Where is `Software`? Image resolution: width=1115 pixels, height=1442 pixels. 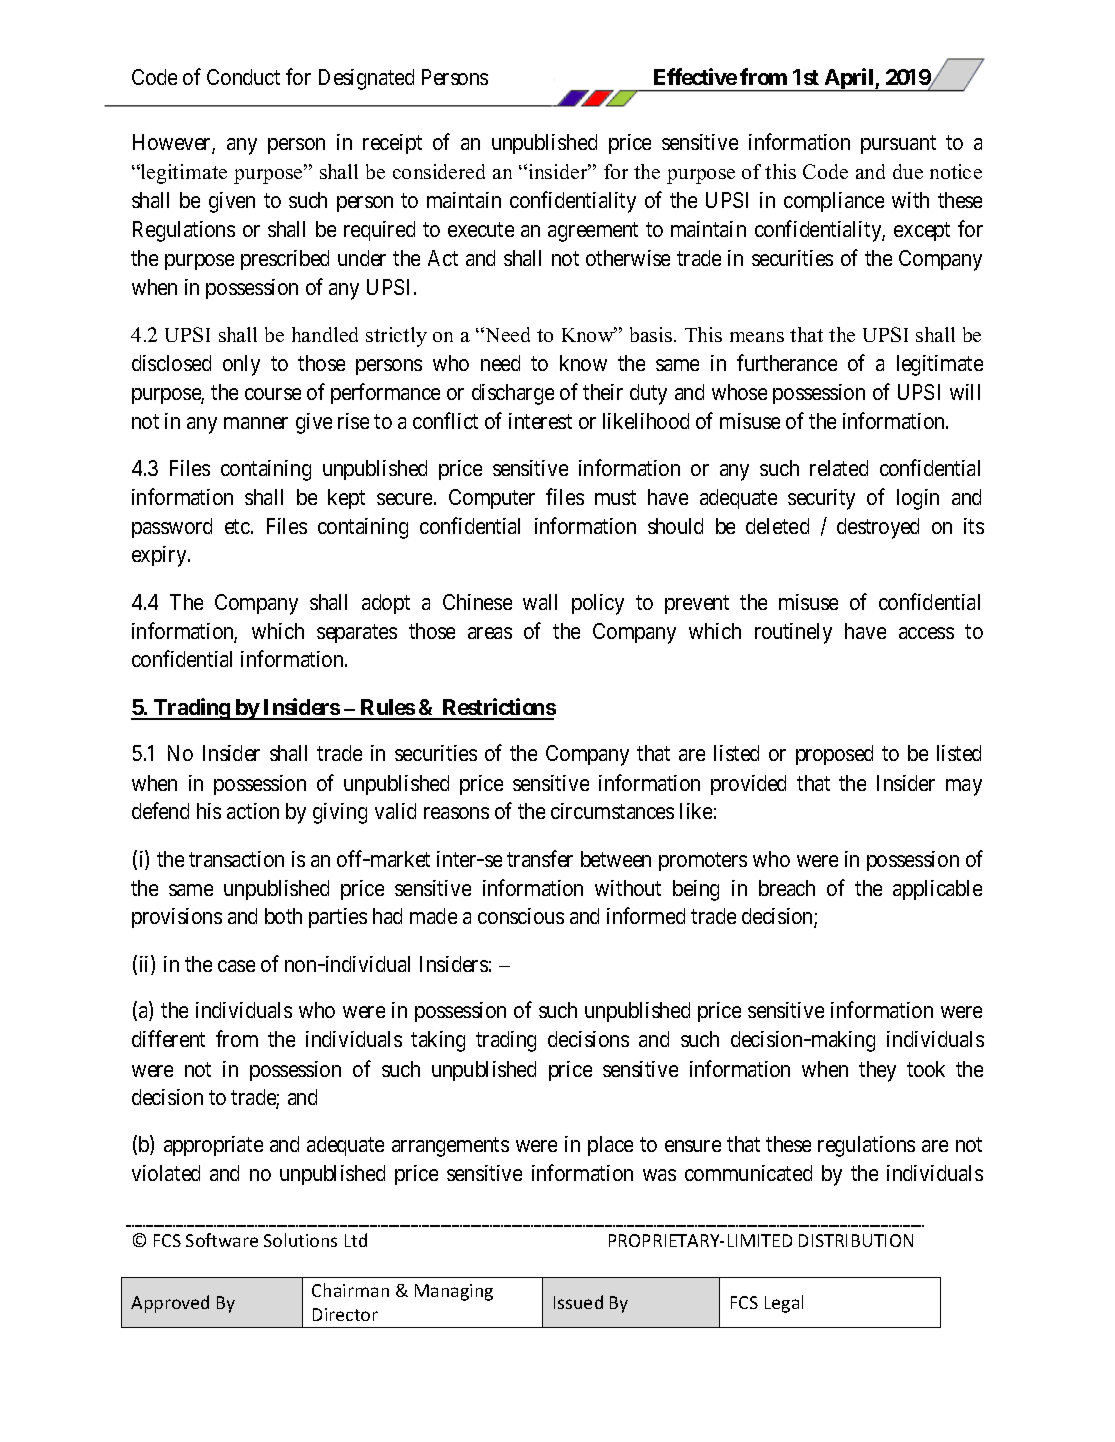
Software is located at coordinates (222, 1240).
